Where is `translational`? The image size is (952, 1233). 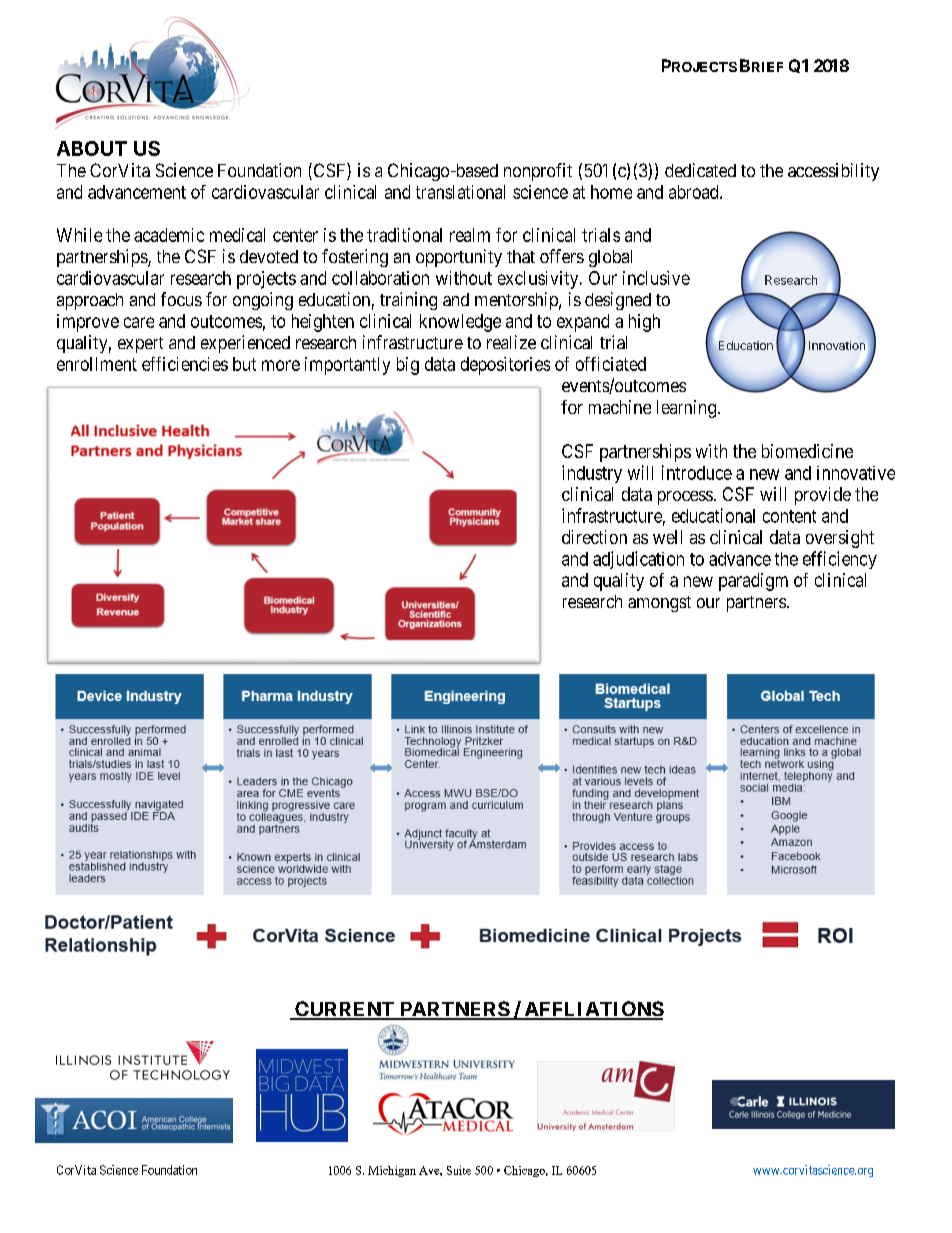
translational is located at coordinates (460, 192).
